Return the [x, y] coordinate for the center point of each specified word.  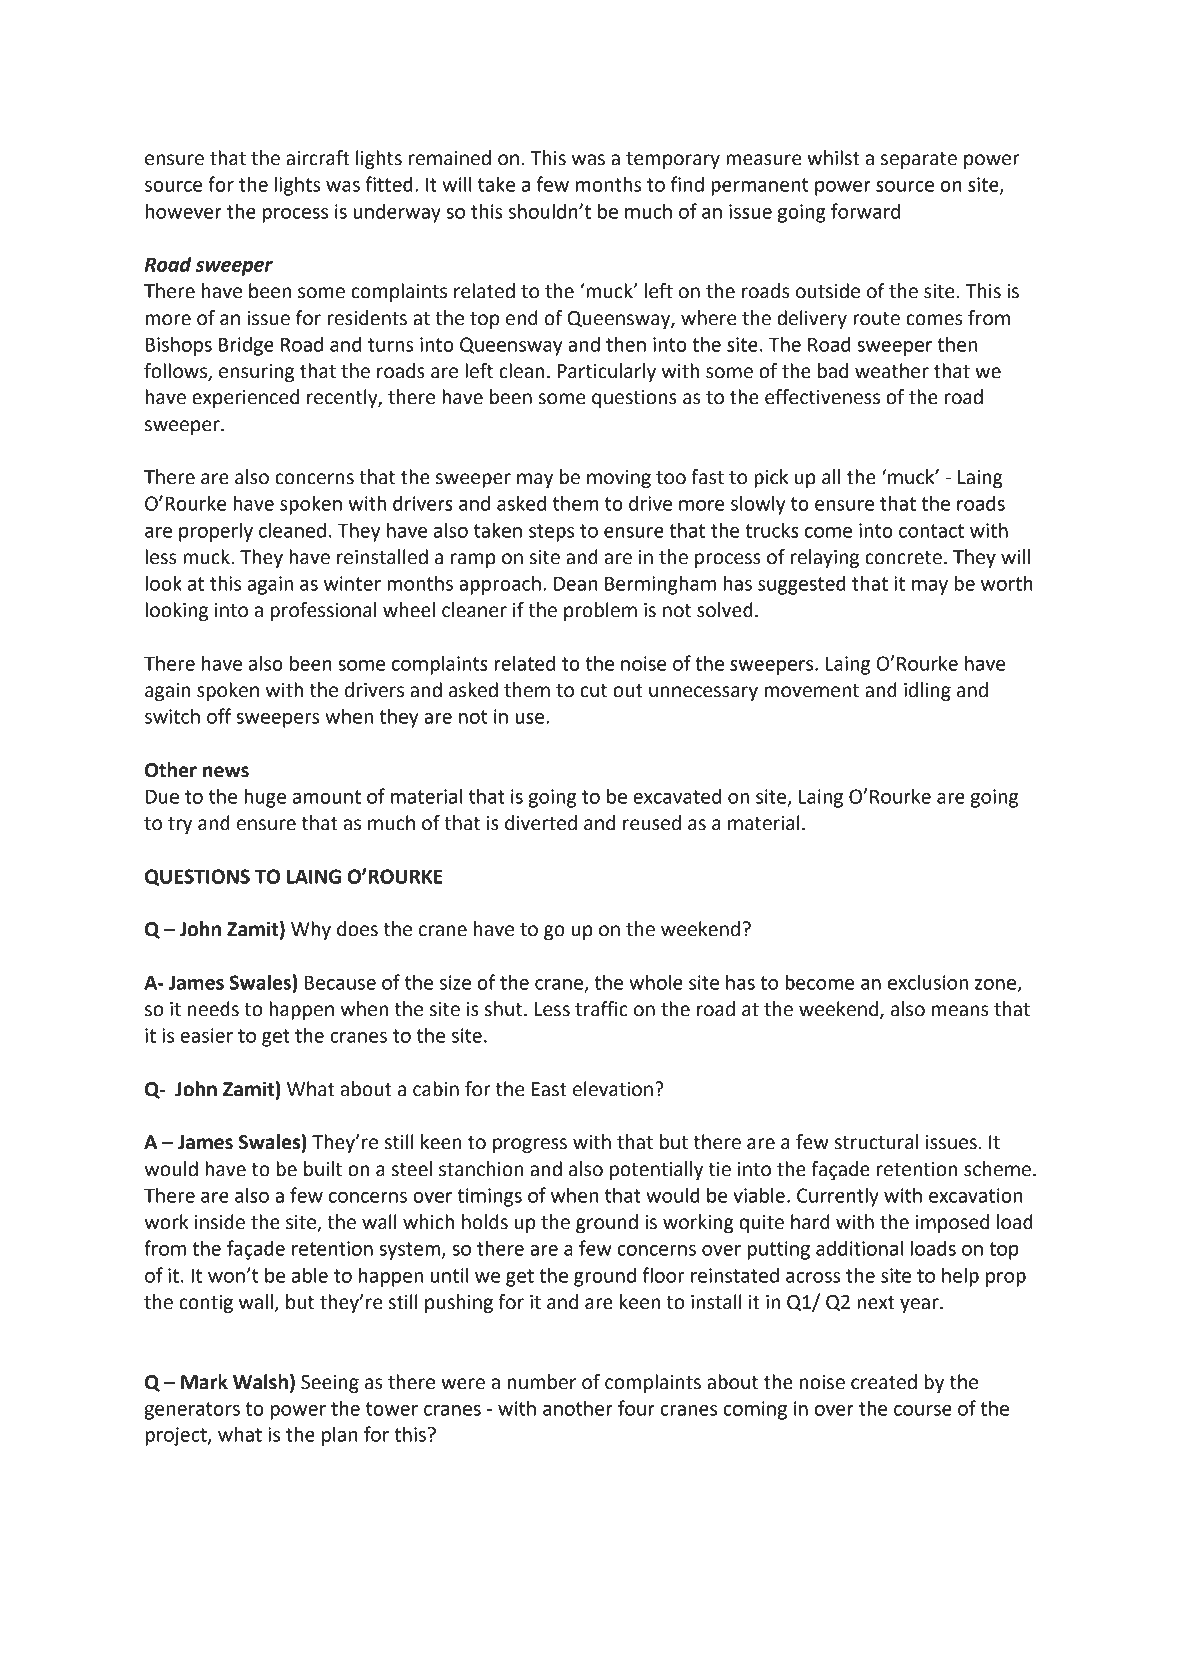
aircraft [318, 158]
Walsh [260, 1382]
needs [213, 1009]
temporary [673, 160]
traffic [601, 1009]
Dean [575, 584]
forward [865, 211]
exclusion [928, 982]
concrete [903, 558]
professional [323, 611]
